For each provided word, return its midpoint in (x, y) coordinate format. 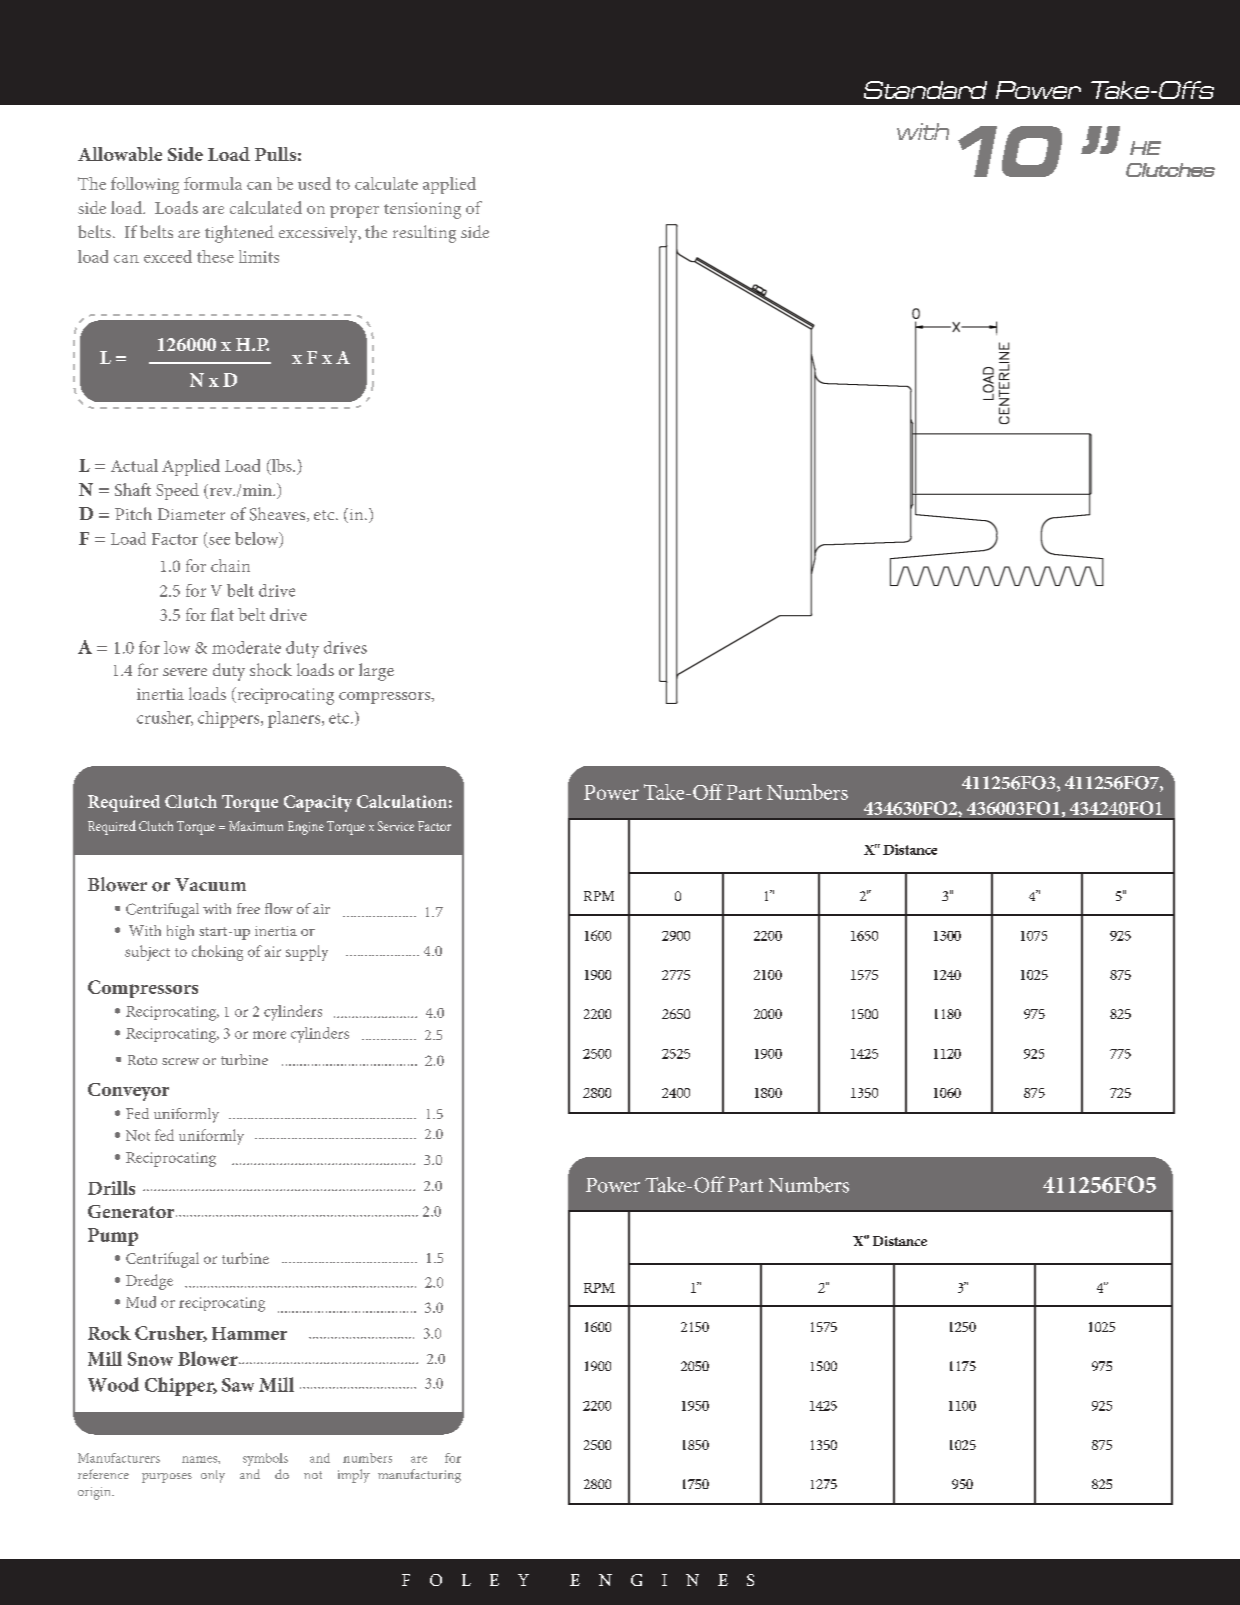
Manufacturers (119, 1458)
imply (354, 1476)
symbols (265, 1459)
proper (354, 212)
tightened (239, 234)
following (145, 185)
